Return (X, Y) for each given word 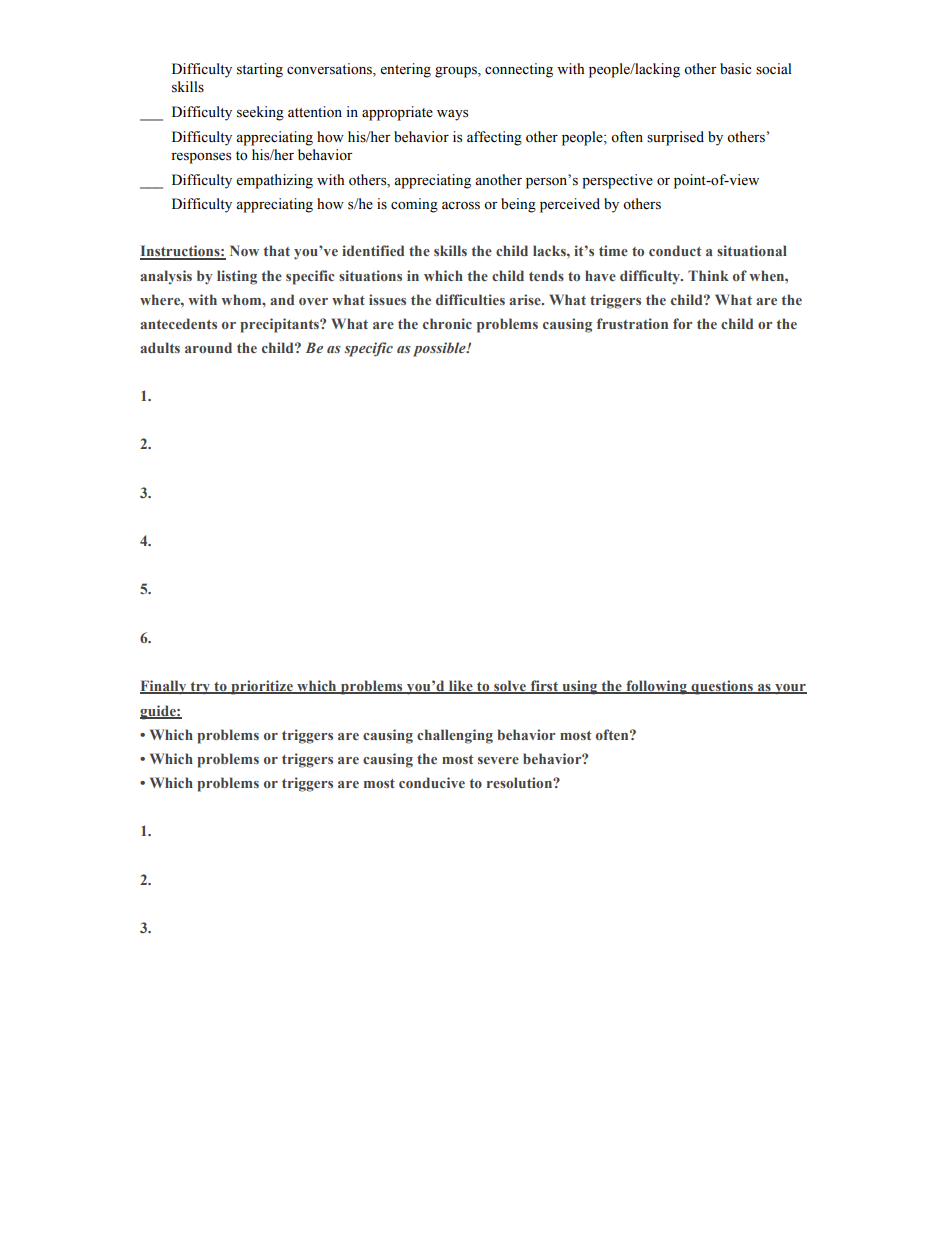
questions (722, 687)
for (682, 323)
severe (498, 760)
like (461, 687)
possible (440, 349)
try (200, 688)
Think (708, 275)
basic (735, 69)
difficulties (470, 299)
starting (260, 70)
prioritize (262, 687)
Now (244, 250)
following (656, 687)
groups (457, 72)
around (208, 347)
